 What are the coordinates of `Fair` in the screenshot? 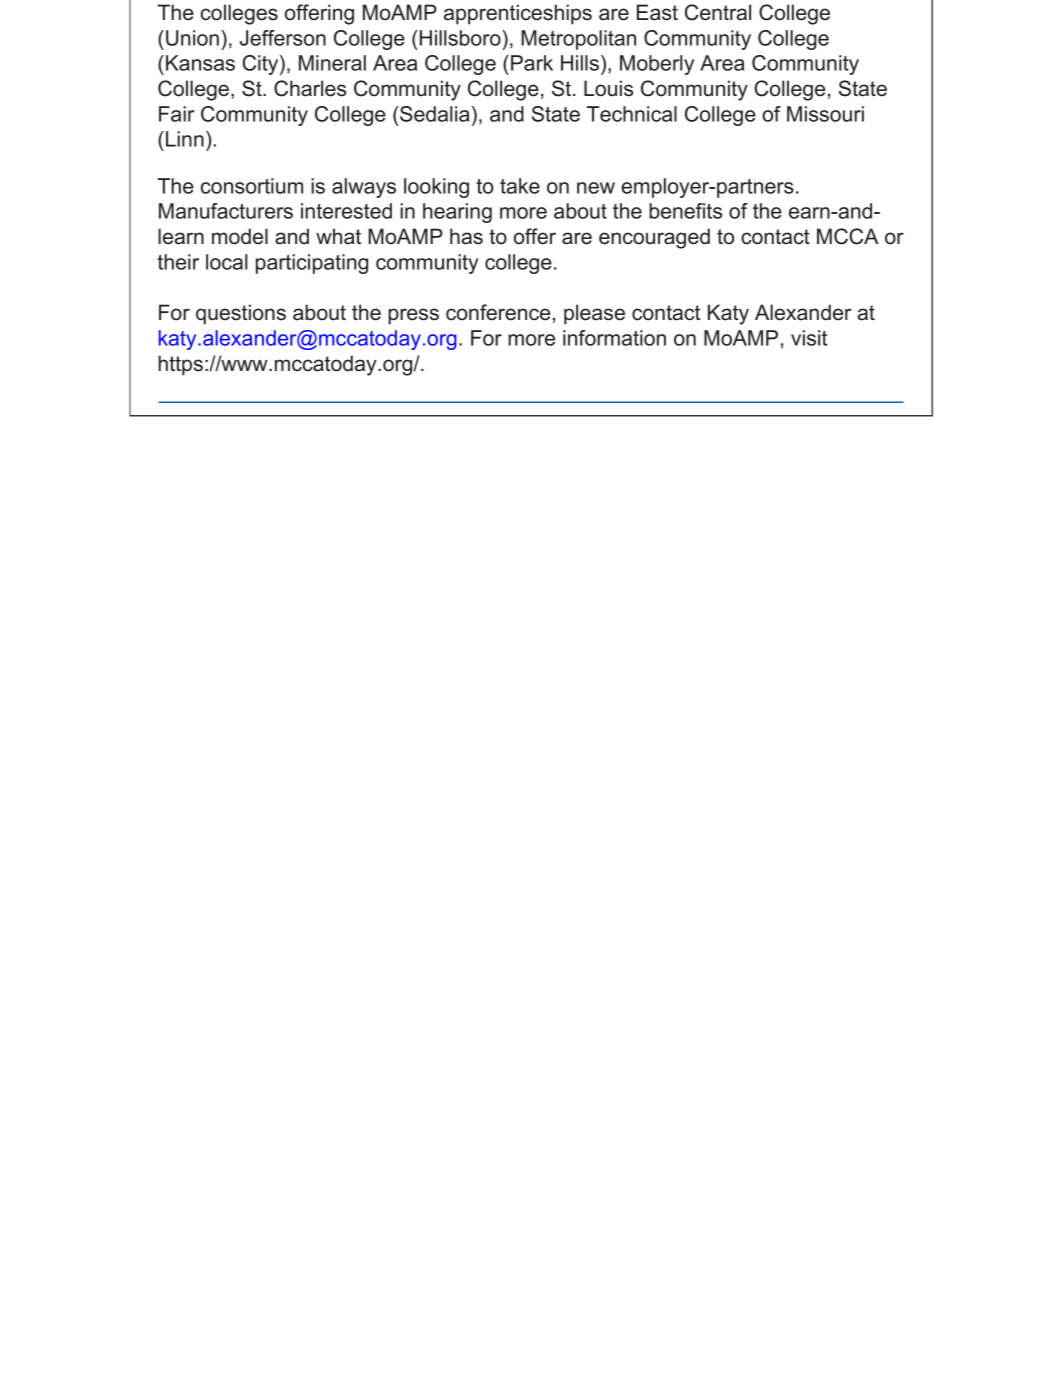 It's located at (176, 114).
